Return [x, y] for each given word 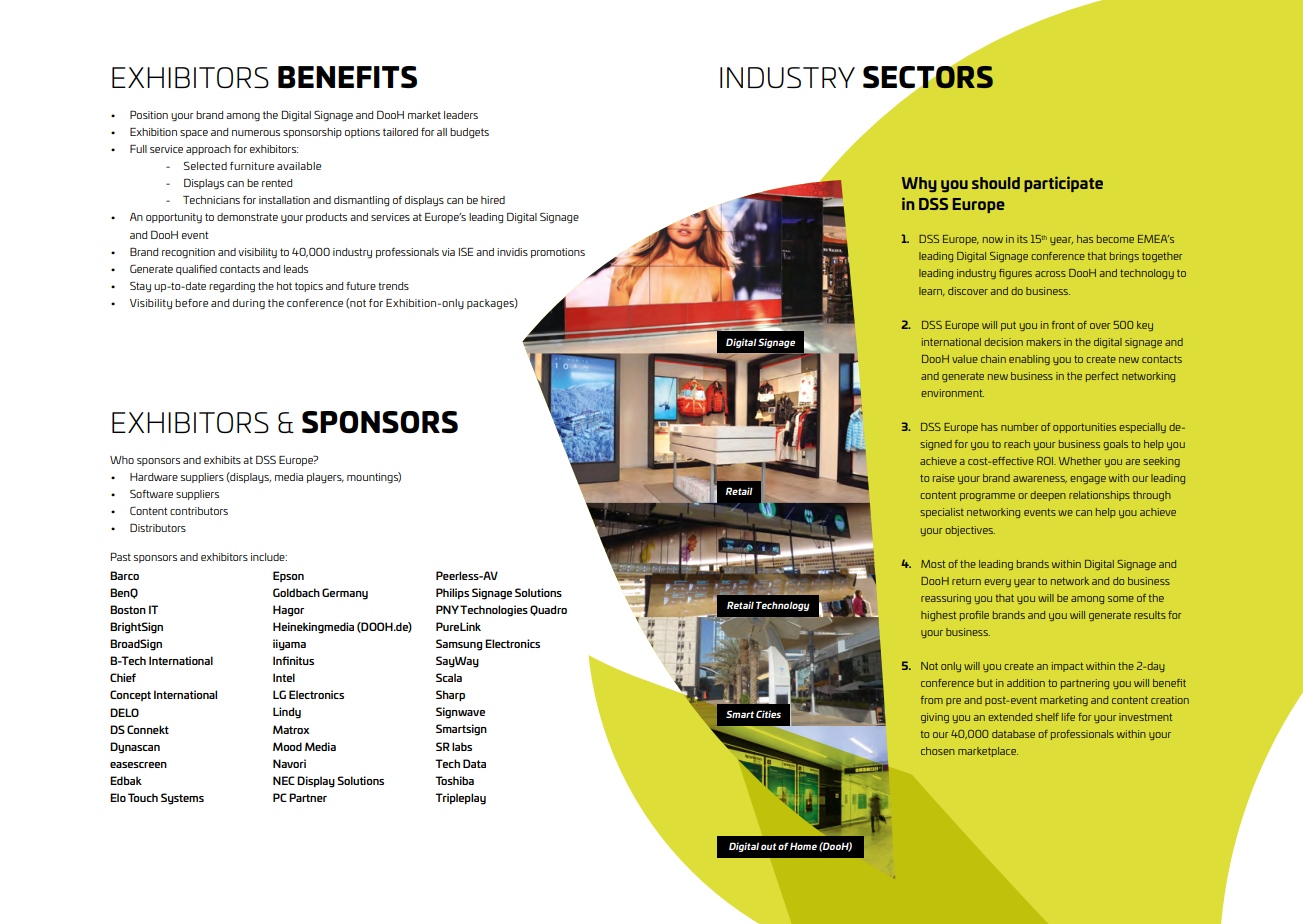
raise [944, 478]
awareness [1040, 479]
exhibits [222, 460]
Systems [182, 799]
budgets [469, 133]
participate [1063, 184]
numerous [256, 133]
